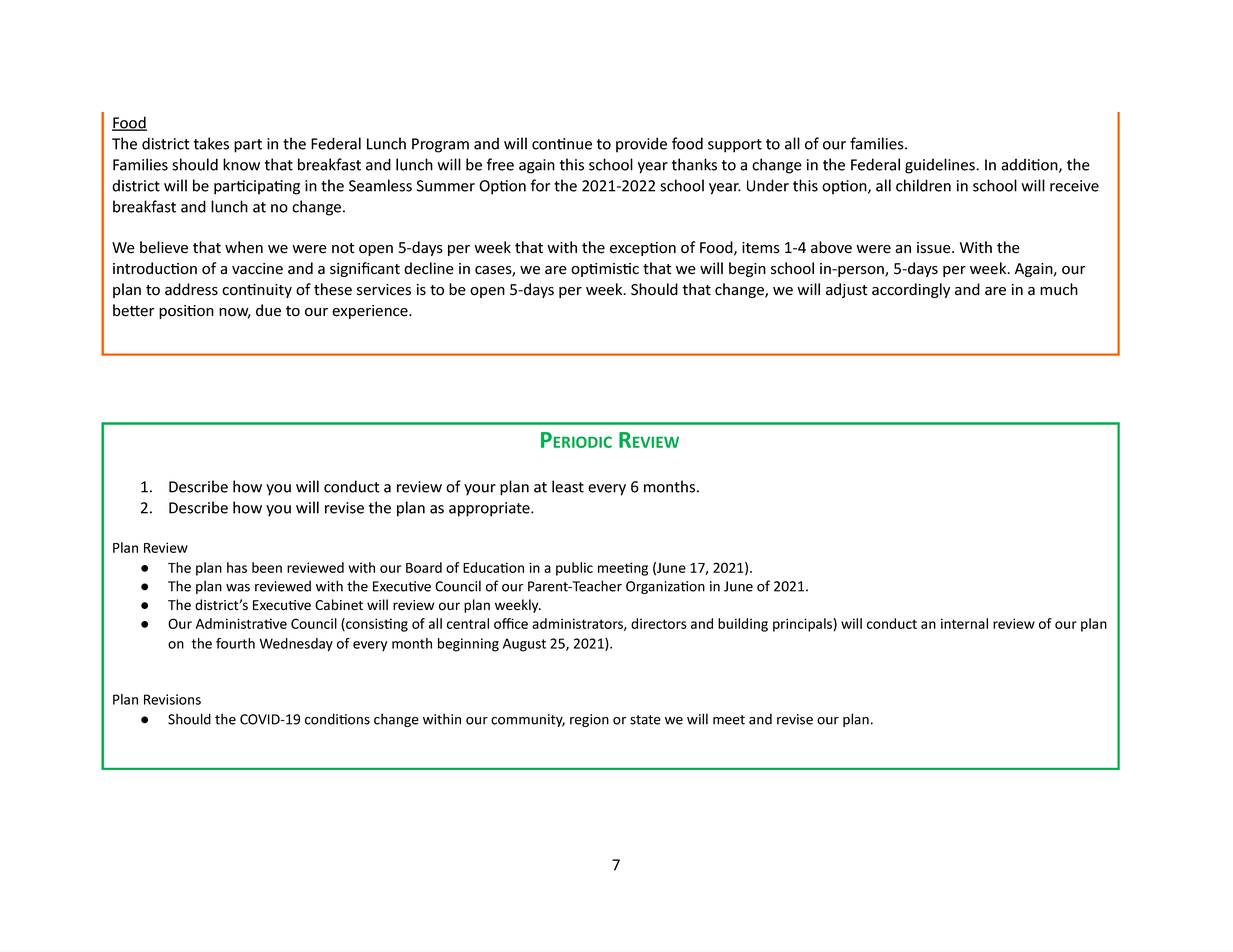  What do you see at coordinates (238, 588) in the screenshot?
I see `was` at bounding box center [238, 588].
